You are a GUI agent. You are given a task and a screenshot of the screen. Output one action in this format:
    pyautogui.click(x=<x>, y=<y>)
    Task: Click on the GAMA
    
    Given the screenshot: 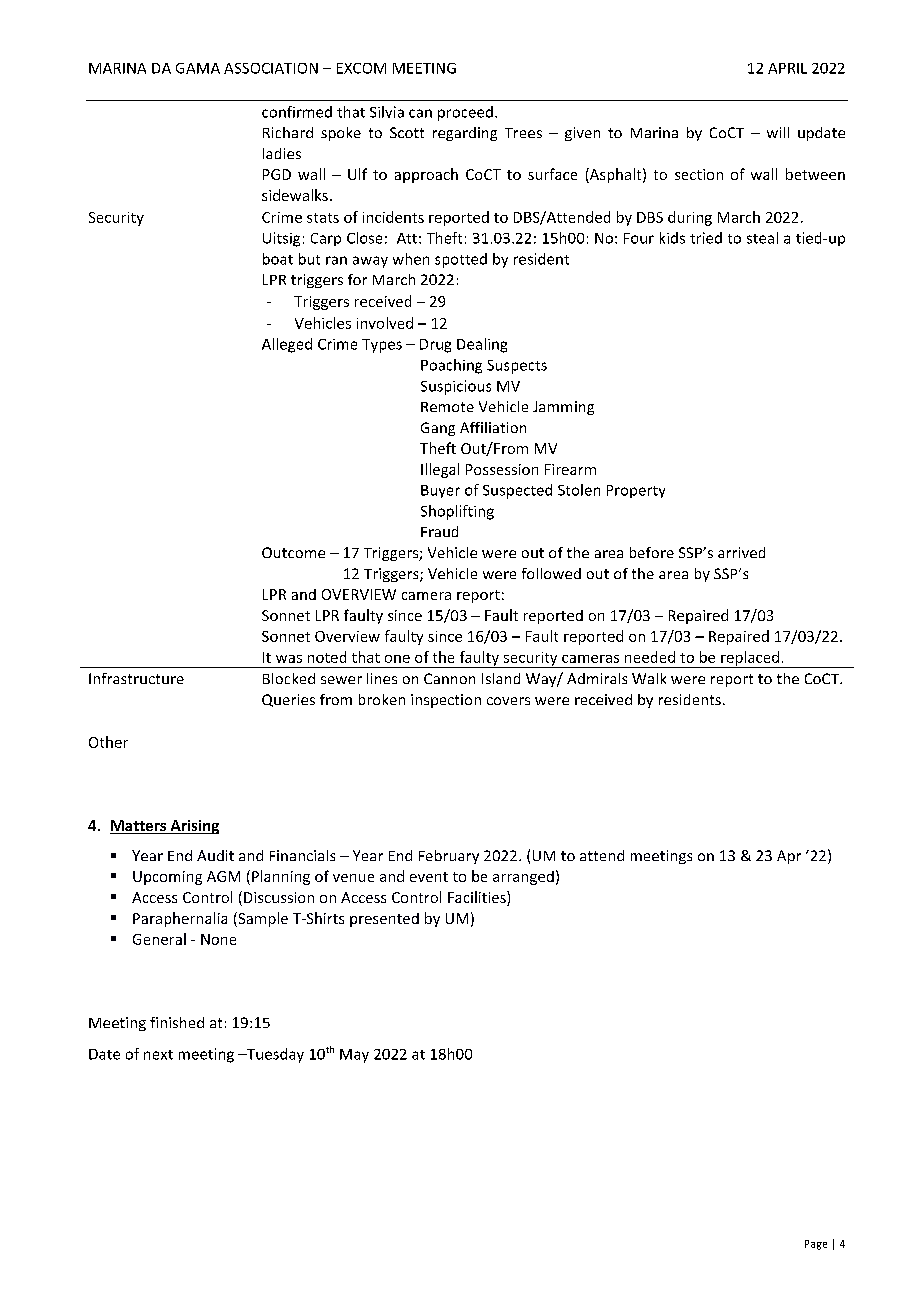 What is the action you would take?
    pyautogui.click(x=198, y=68)
